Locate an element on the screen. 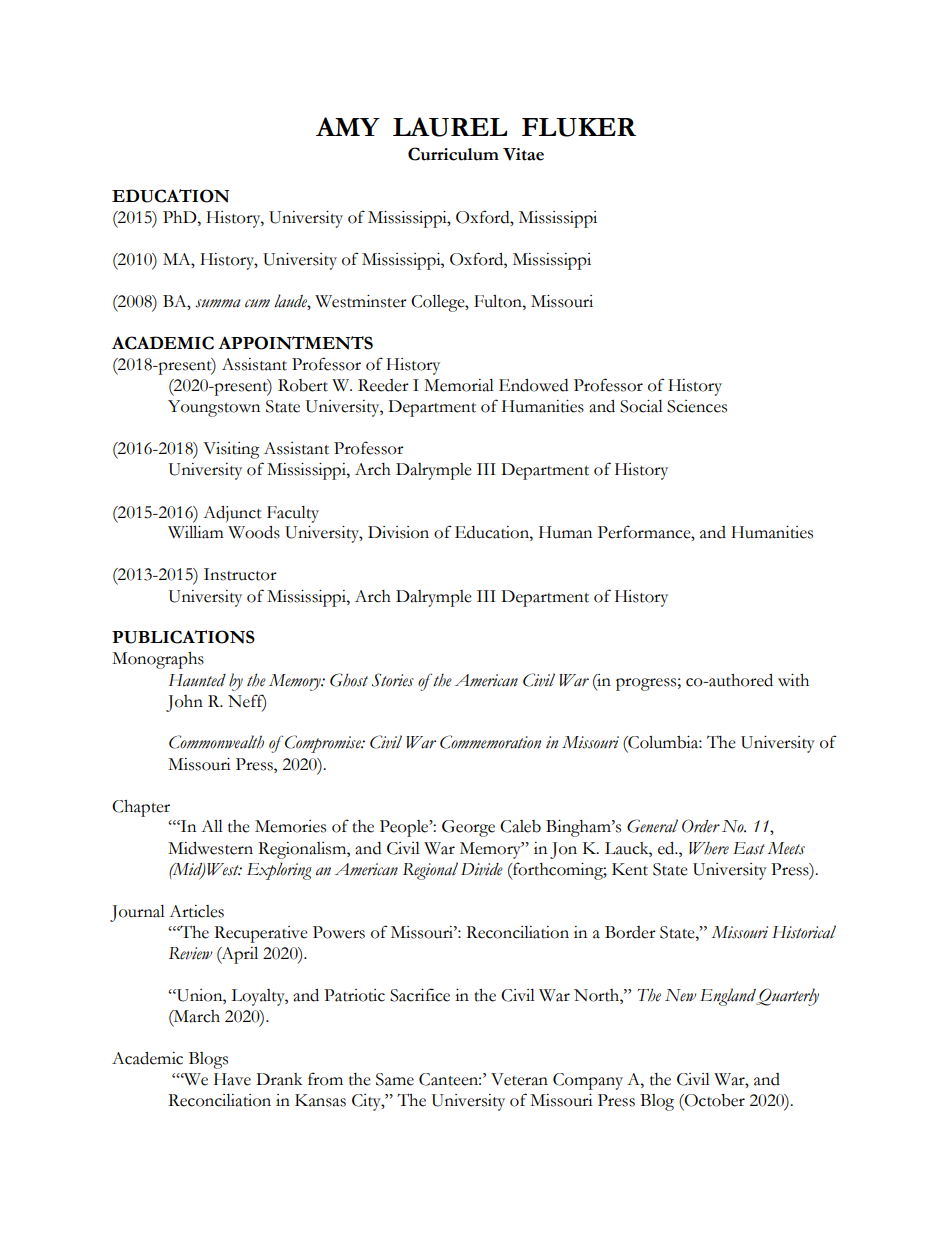 Image resolution: width=952 pixels, height=1233 pixels. PUBLICATIONS is located at coordinates (183, 637).
